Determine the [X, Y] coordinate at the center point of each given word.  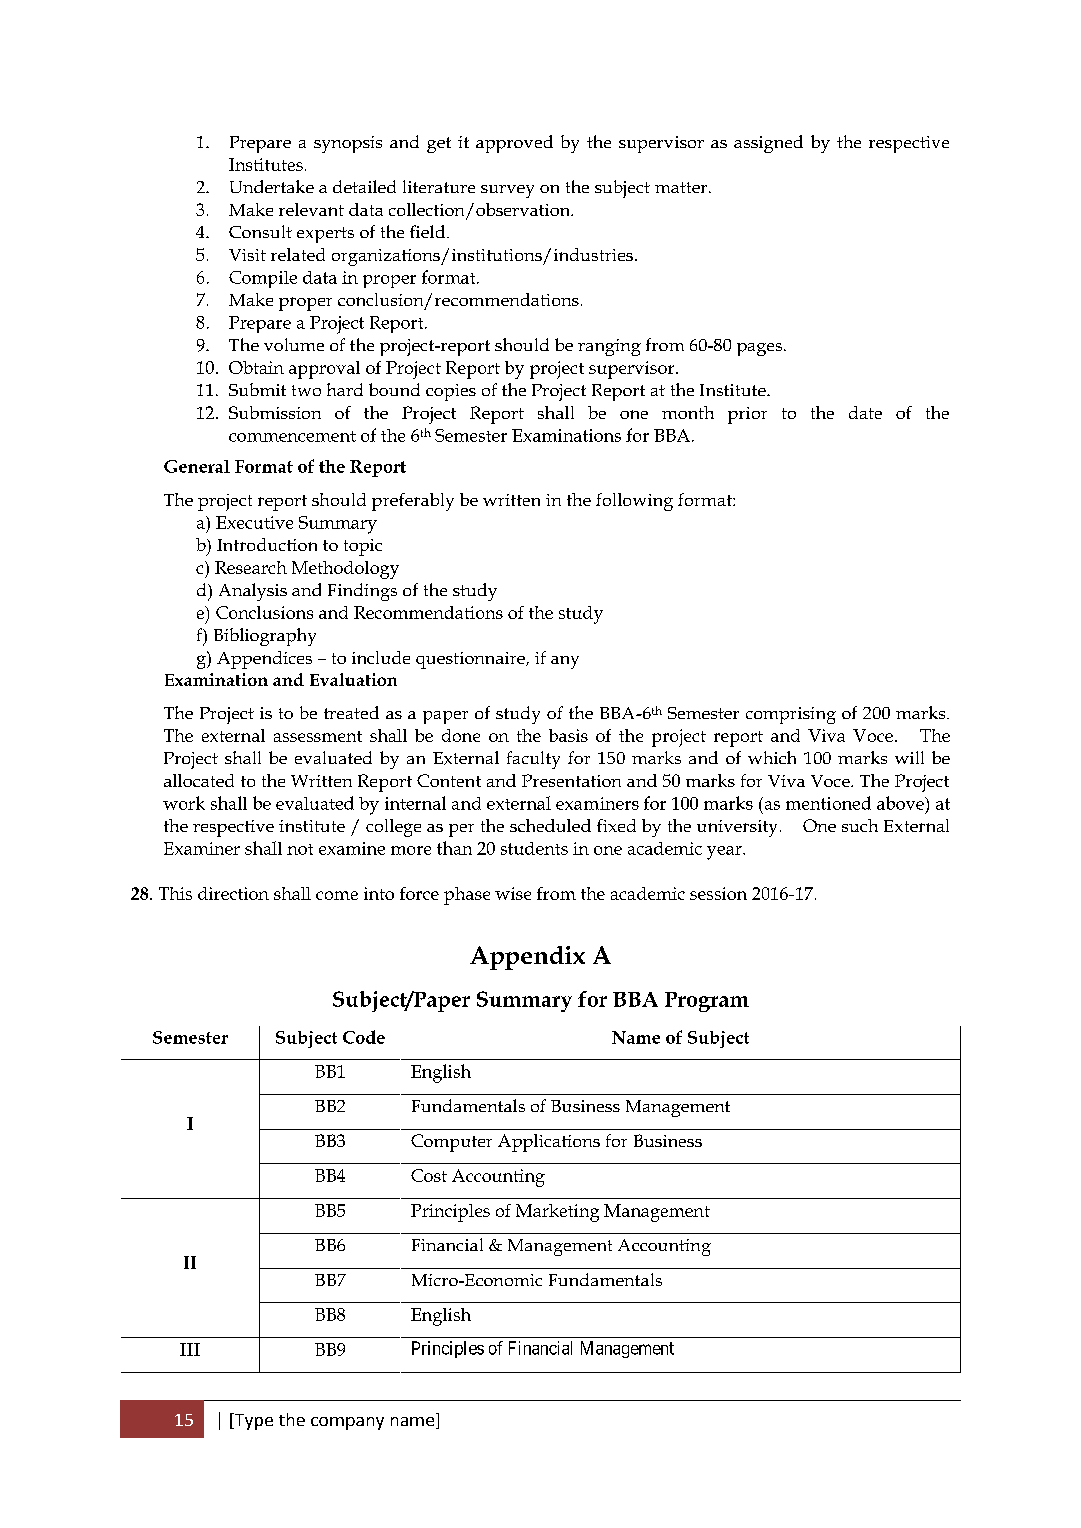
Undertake [272, 186]
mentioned [828, 803]
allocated [199, 780]
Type [252, 1421]
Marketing [557, 1213]
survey [507, 191]
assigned [768, 144]
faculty [533, 760]
